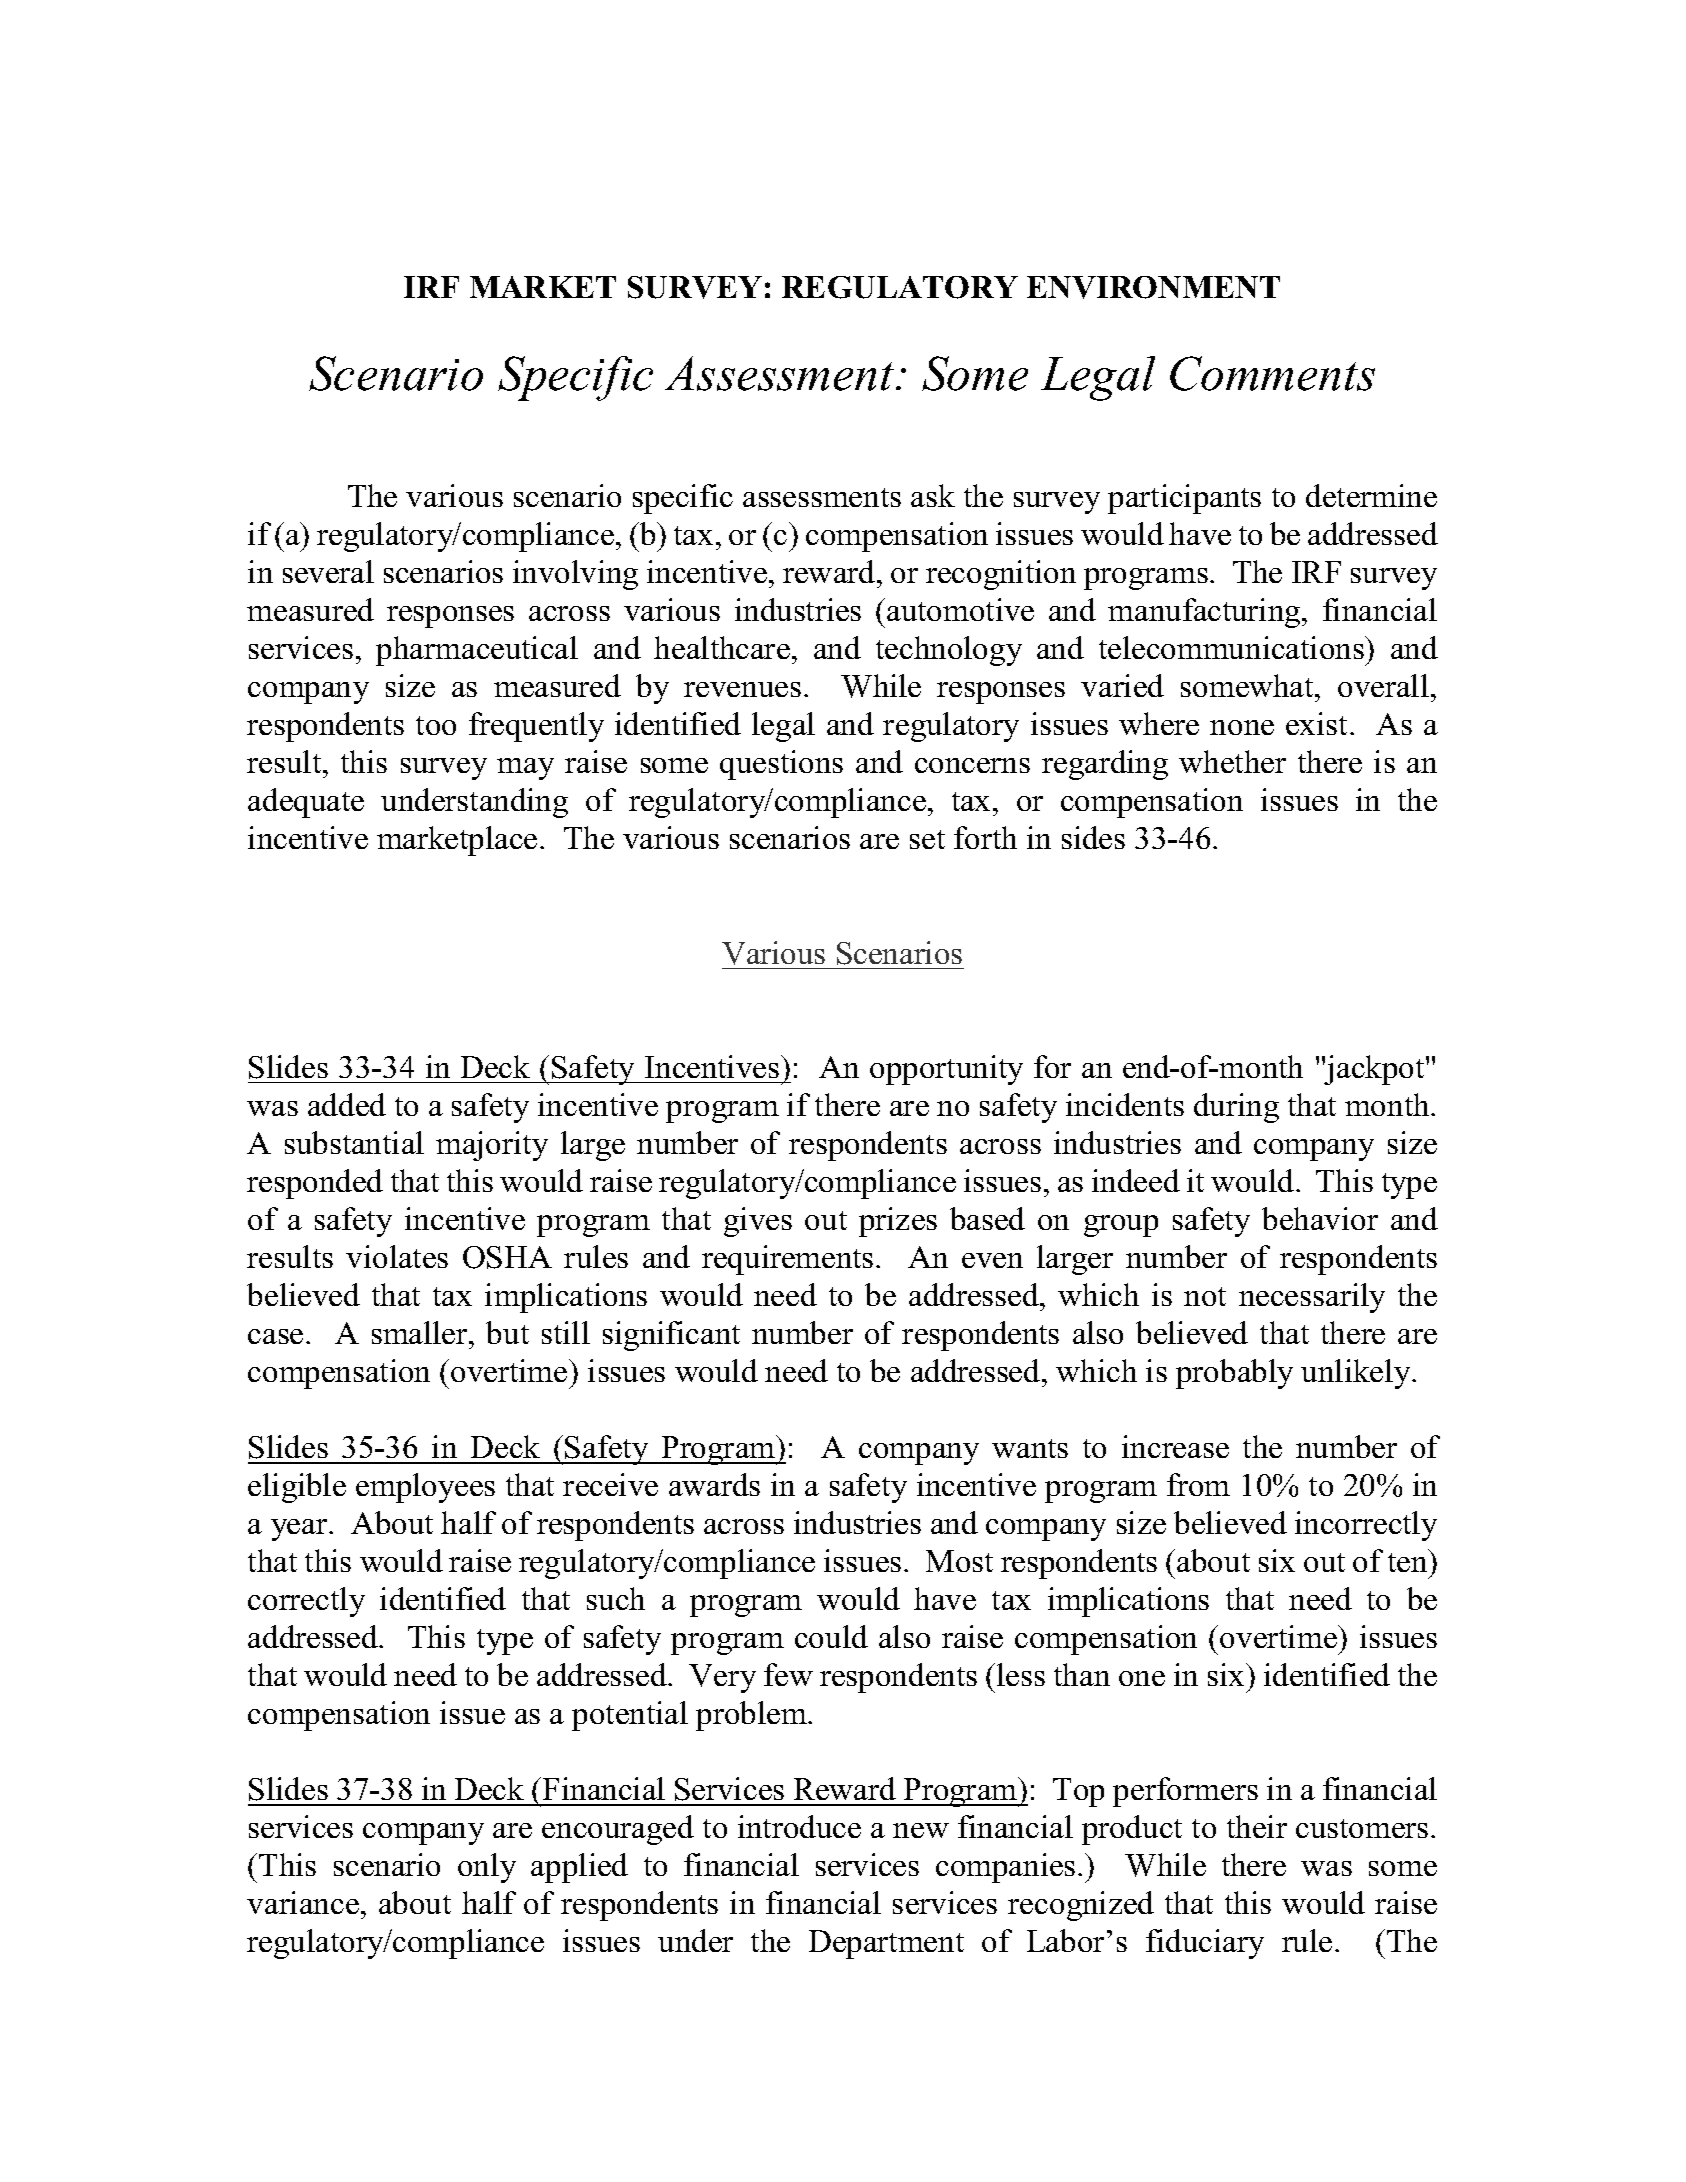  I want to click on added, so click(347, 1104).
